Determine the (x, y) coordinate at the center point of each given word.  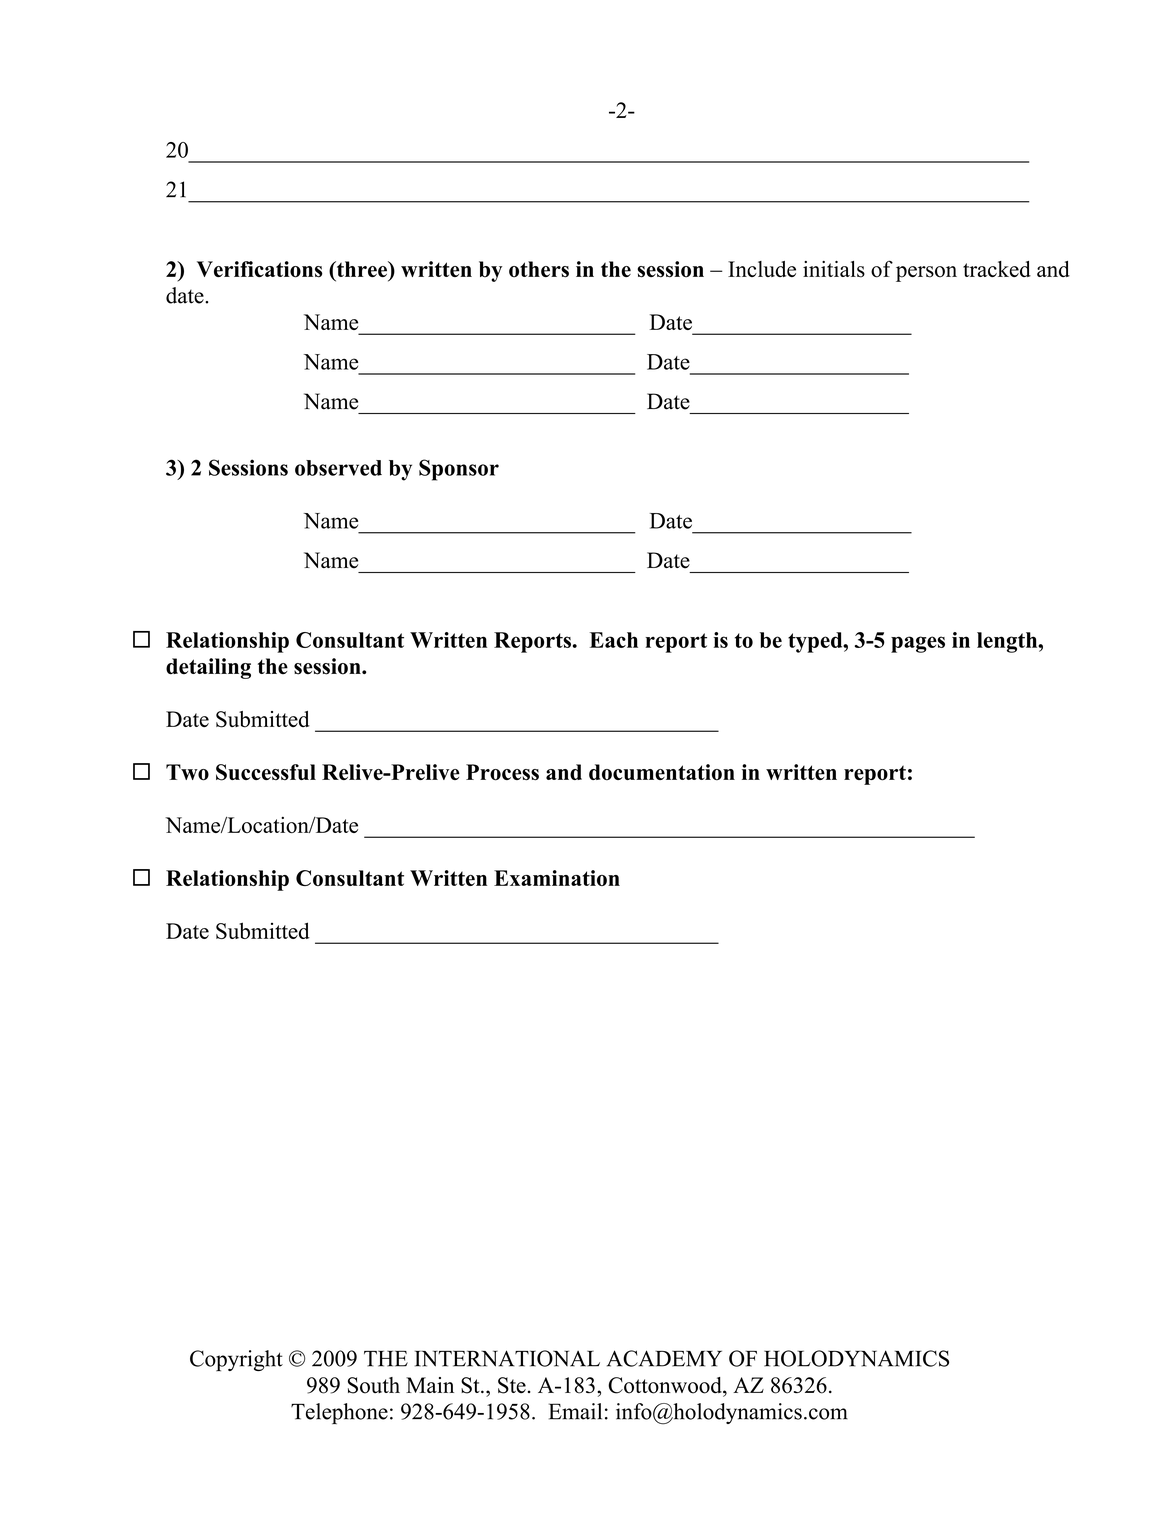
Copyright (236, 1361)
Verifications (260, 269)
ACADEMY (664, 1358)
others (539, 269)
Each (614, 640)
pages (918, 644)
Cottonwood (666, 1385)
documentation (662, 772)
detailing (208, 668)
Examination (557, 878)
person (926, 274)
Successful (266, 772)
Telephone (339, 1413)
